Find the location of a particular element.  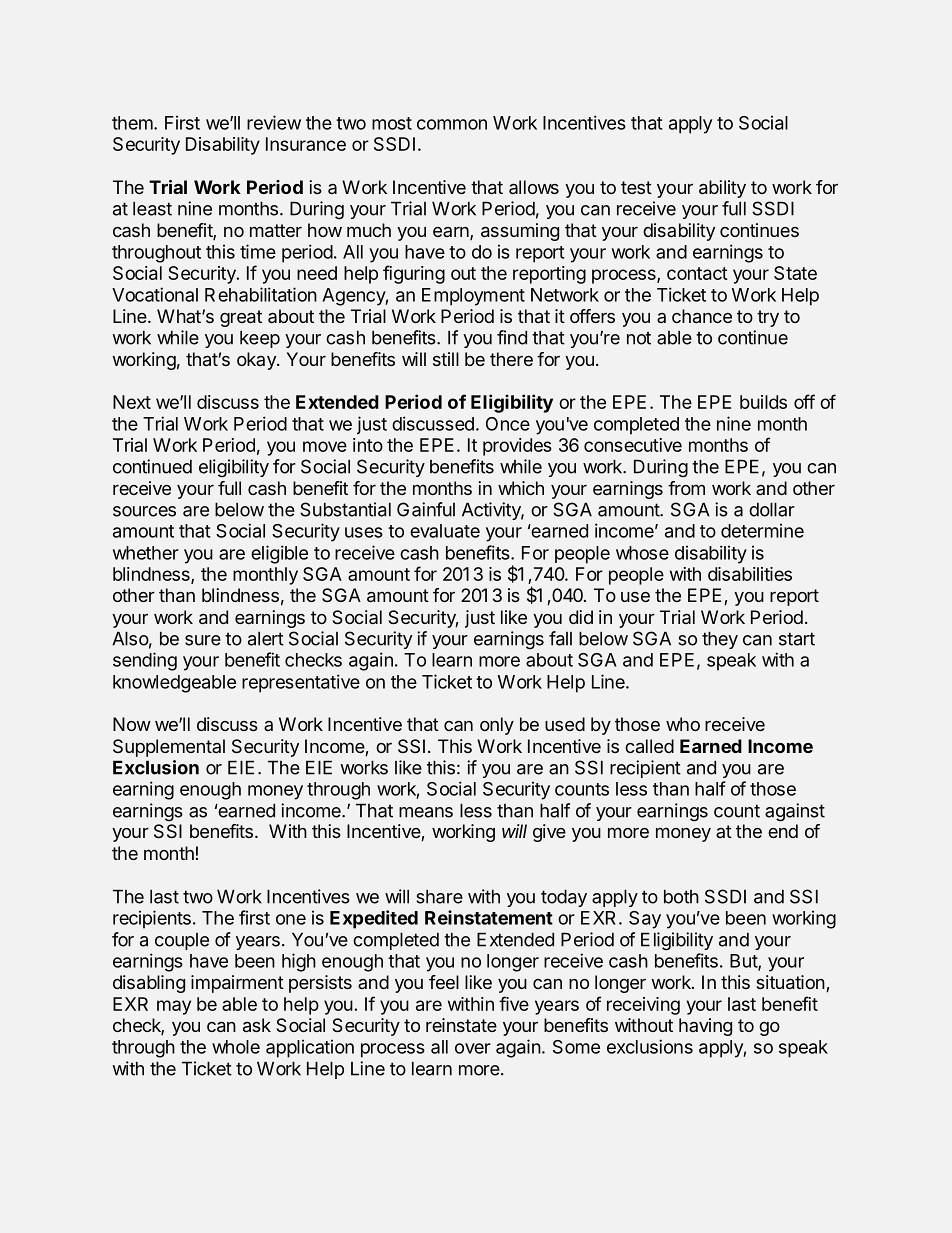

evaluate is located at coordinates (445, 531).
